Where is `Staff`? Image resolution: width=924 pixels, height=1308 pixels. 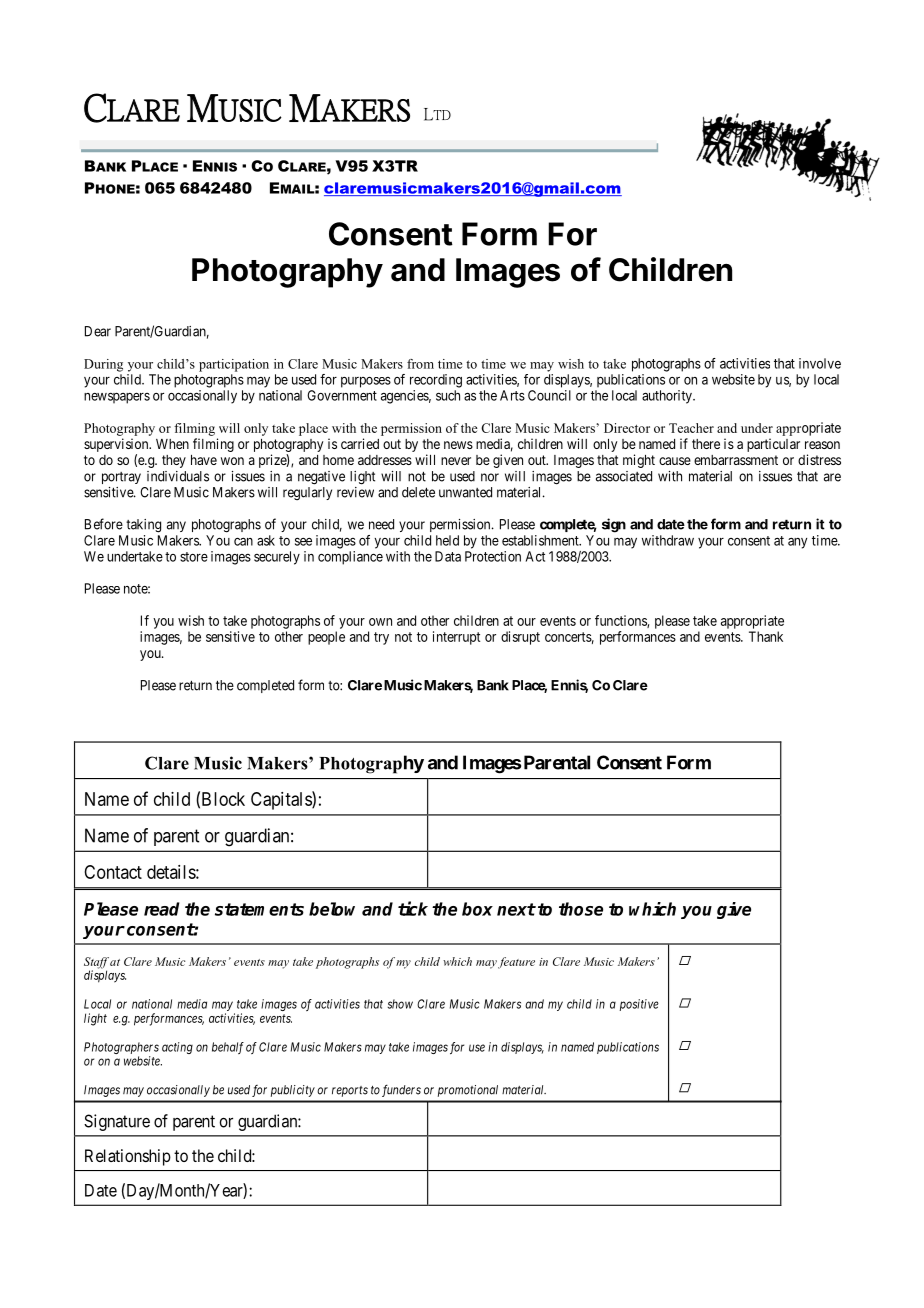 Staff is located at coordinates (96, 964).
